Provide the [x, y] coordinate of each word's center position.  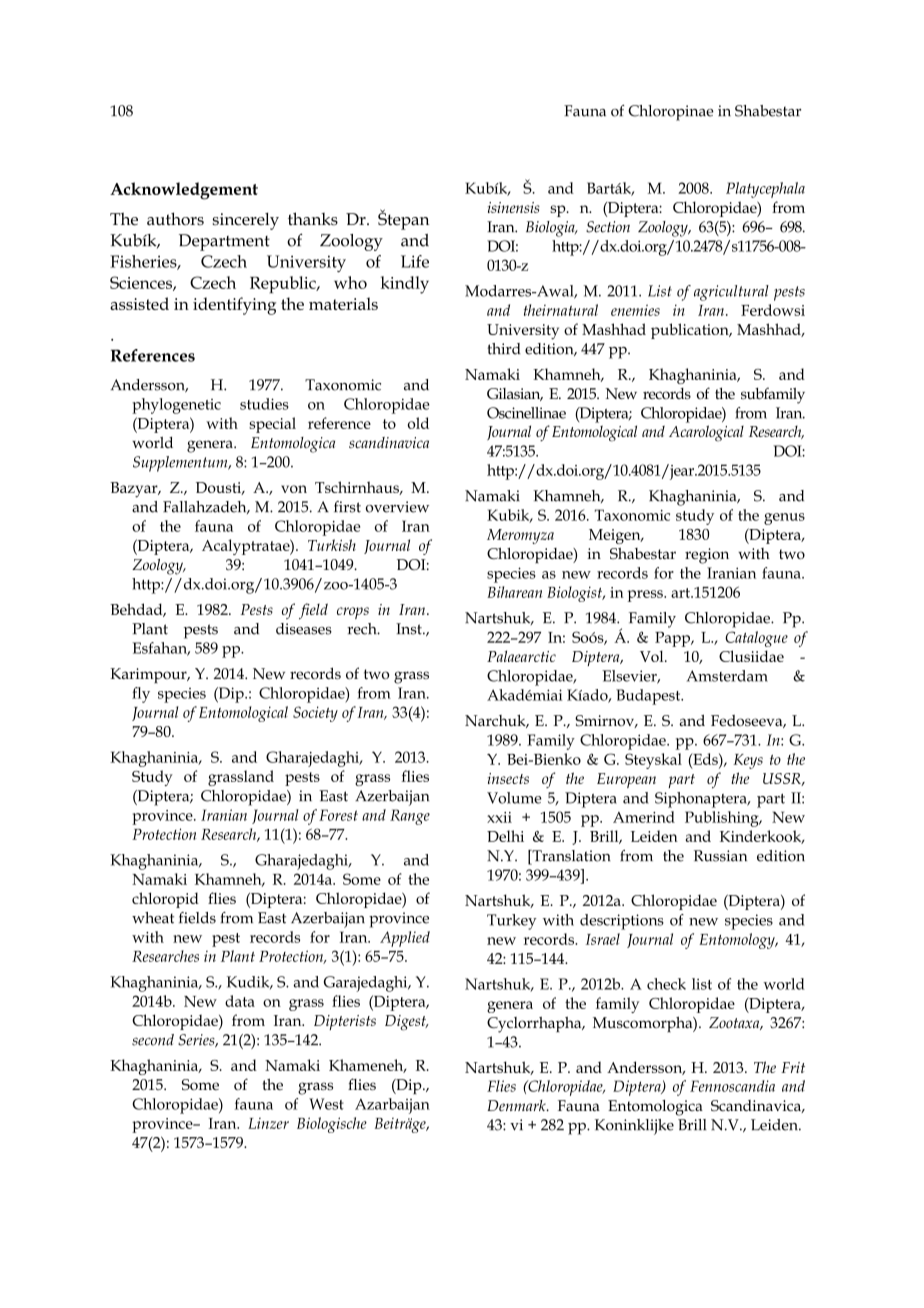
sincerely [245, 221]
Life [415, 261]
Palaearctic [521, 656]
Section [608, 227]
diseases [304, 629]
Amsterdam [727, 676]
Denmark [517, 1105]
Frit [793, 1067]
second [153, 1040]
